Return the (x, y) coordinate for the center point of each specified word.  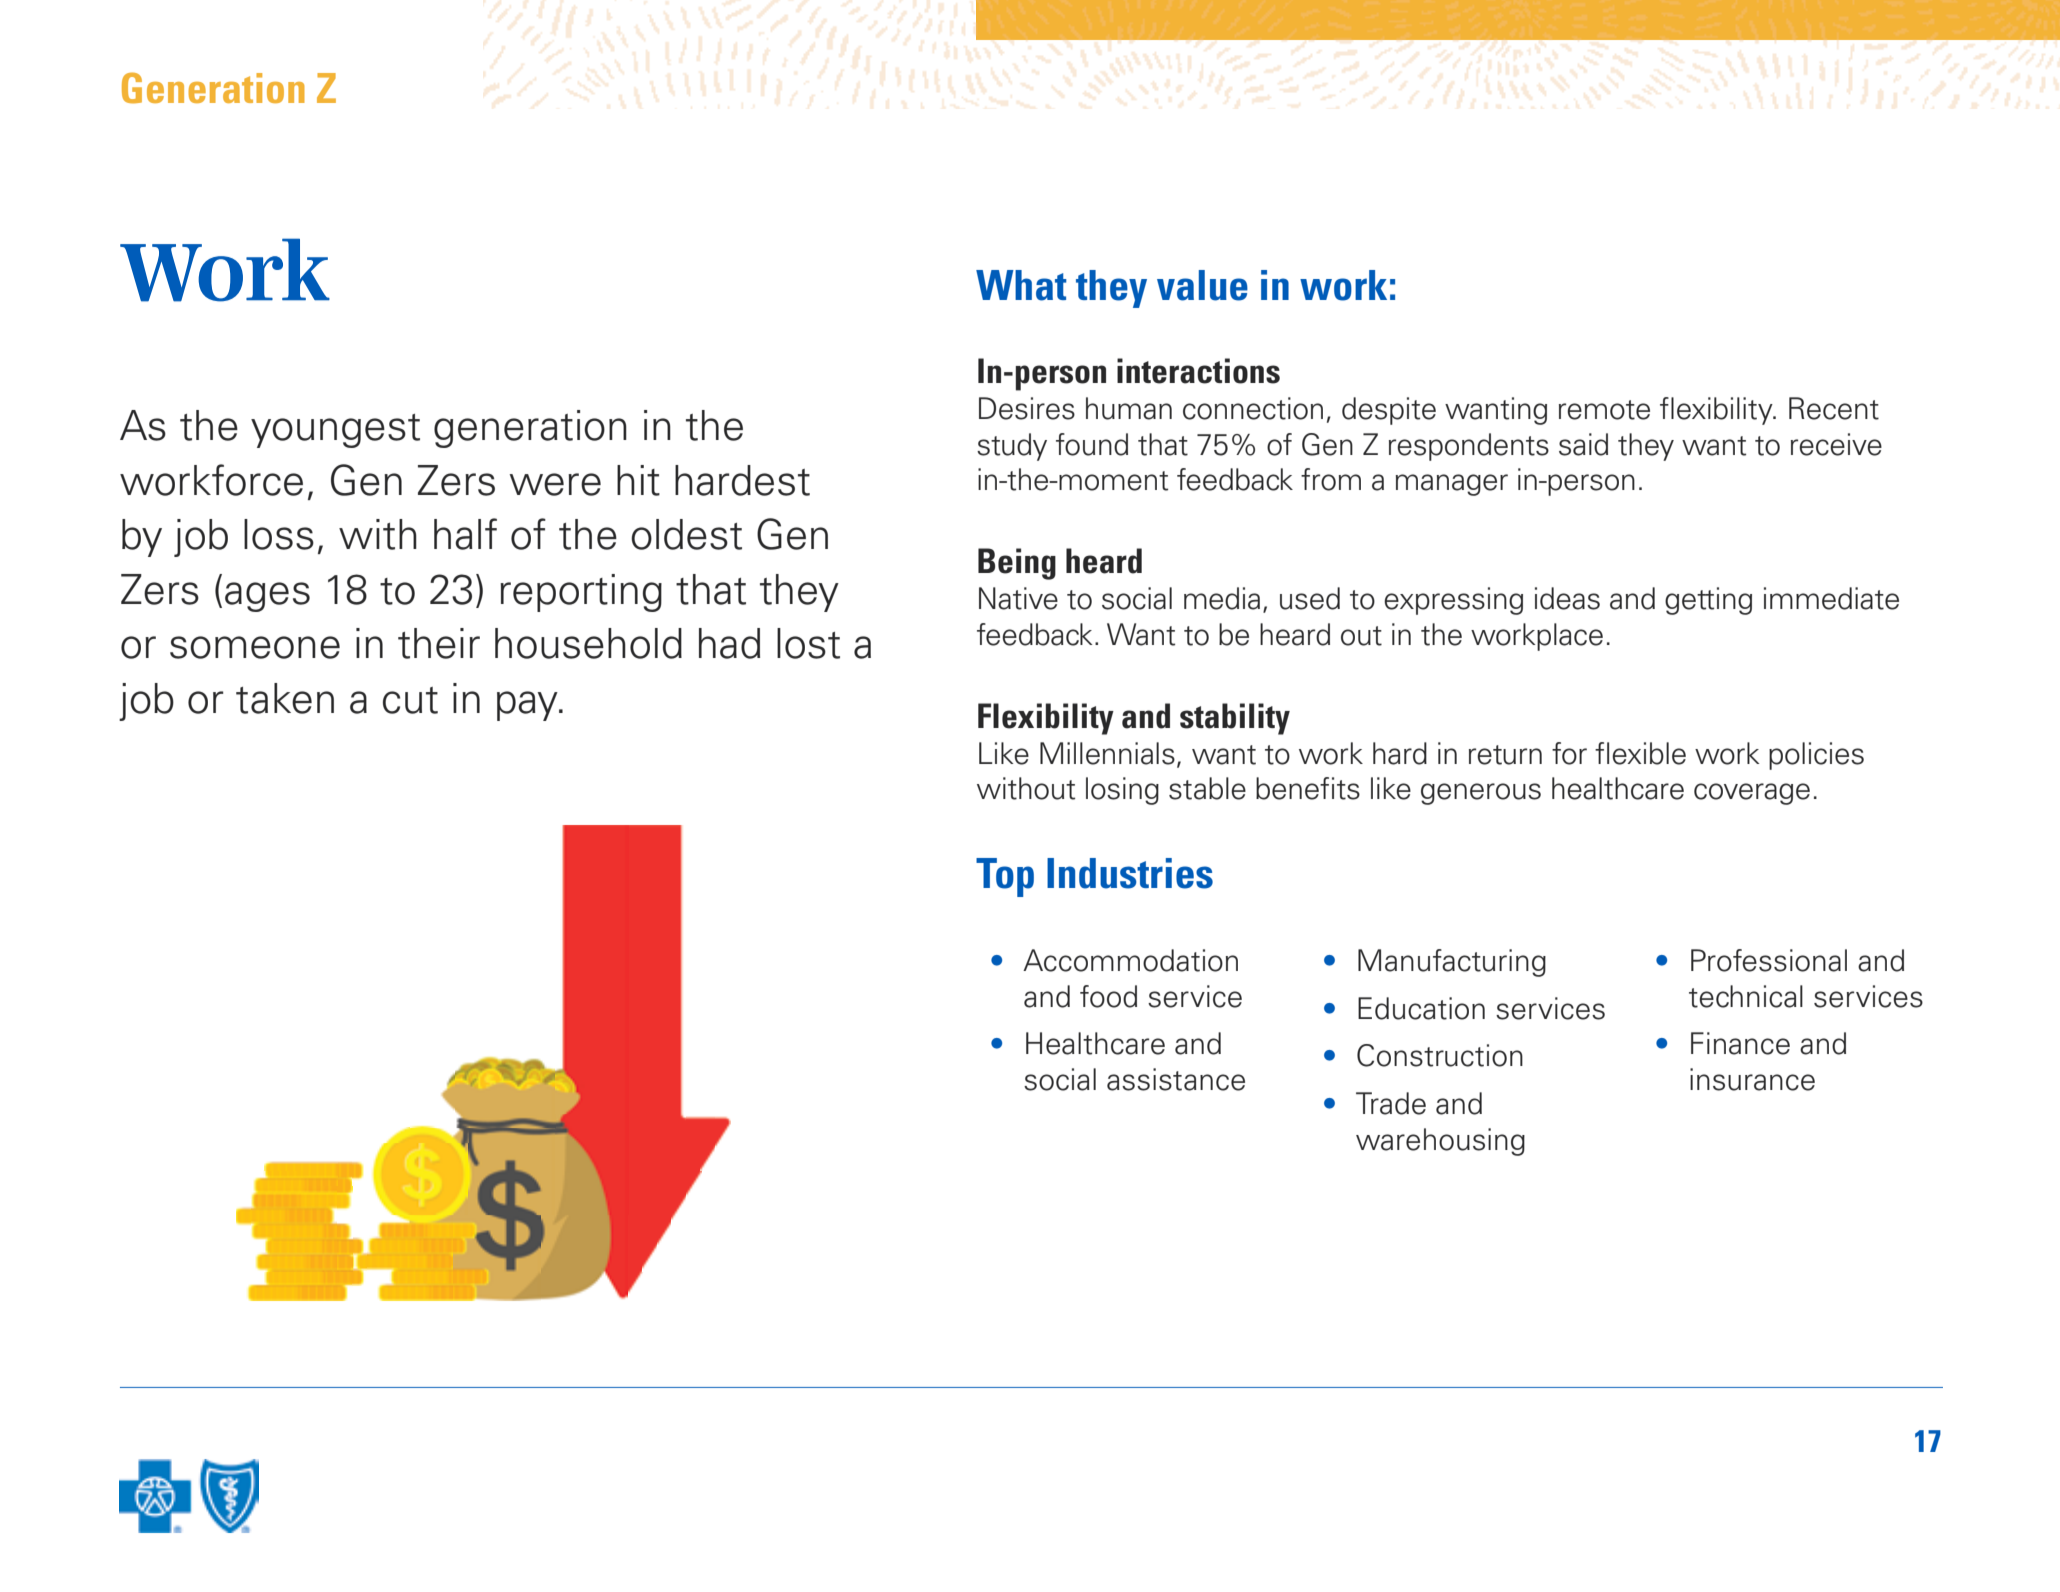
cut (410, 700)
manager (1452, 485)
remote (1604, 410)
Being (1017, 564)
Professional (1769, 960)
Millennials (1107, 753)
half (465, 534)
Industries (1130, 873)
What (1021, 285)
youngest (335, 431)
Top (1005, 877)
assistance (1176, 1079)
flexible (1640, 753)
